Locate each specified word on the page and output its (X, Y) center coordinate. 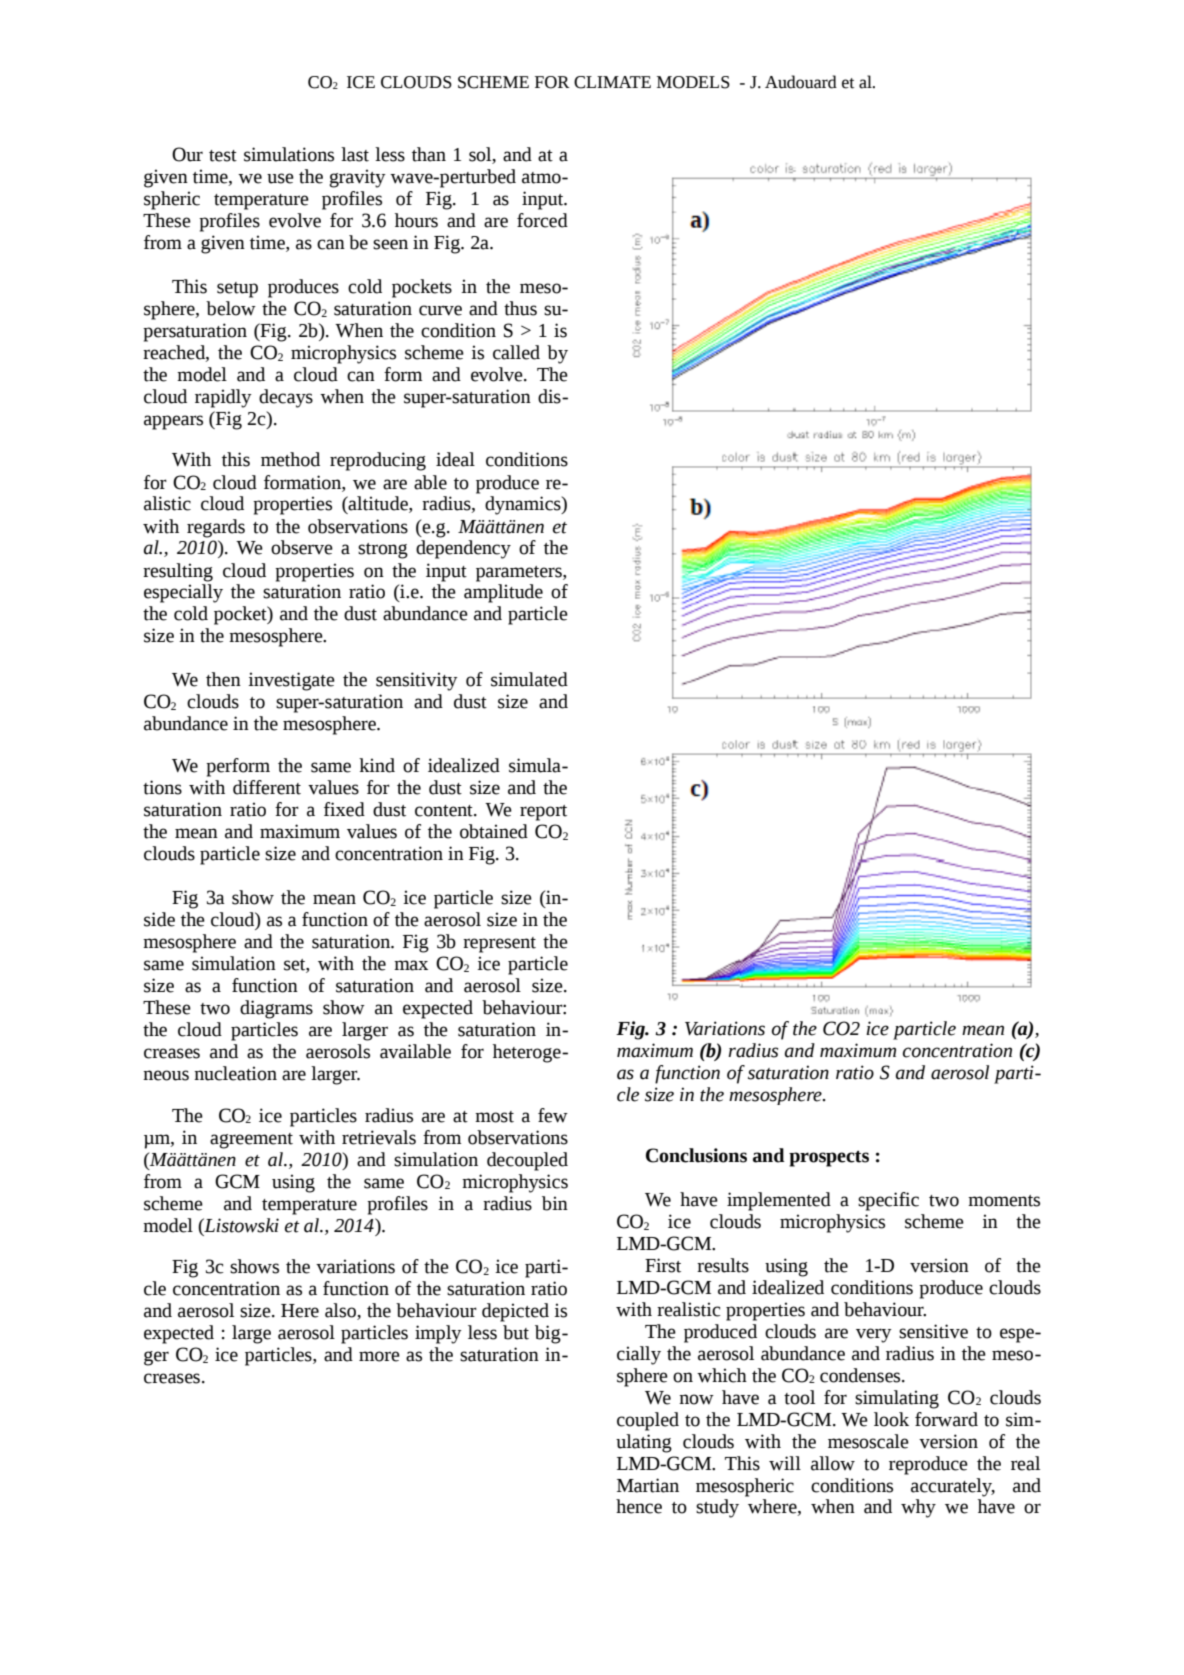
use (280, 178)
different (267, 787)
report (543, 813)
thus (520, 308)
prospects (829, 1159)
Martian (648, 1485)
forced (542, 220)
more (379, 1356)
